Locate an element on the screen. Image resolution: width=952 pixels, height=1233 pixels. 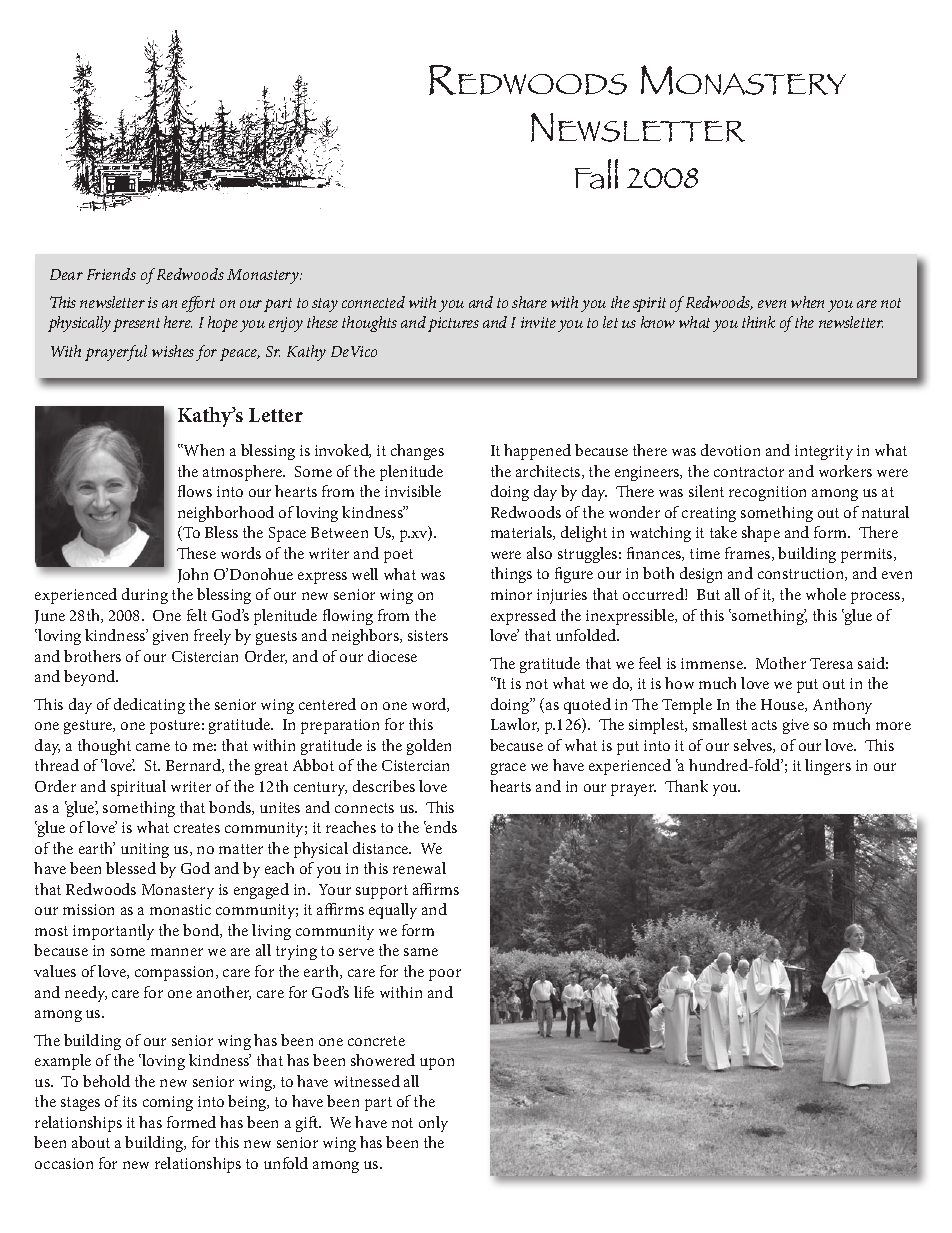
beyond is located at coordinates (91, 678).
